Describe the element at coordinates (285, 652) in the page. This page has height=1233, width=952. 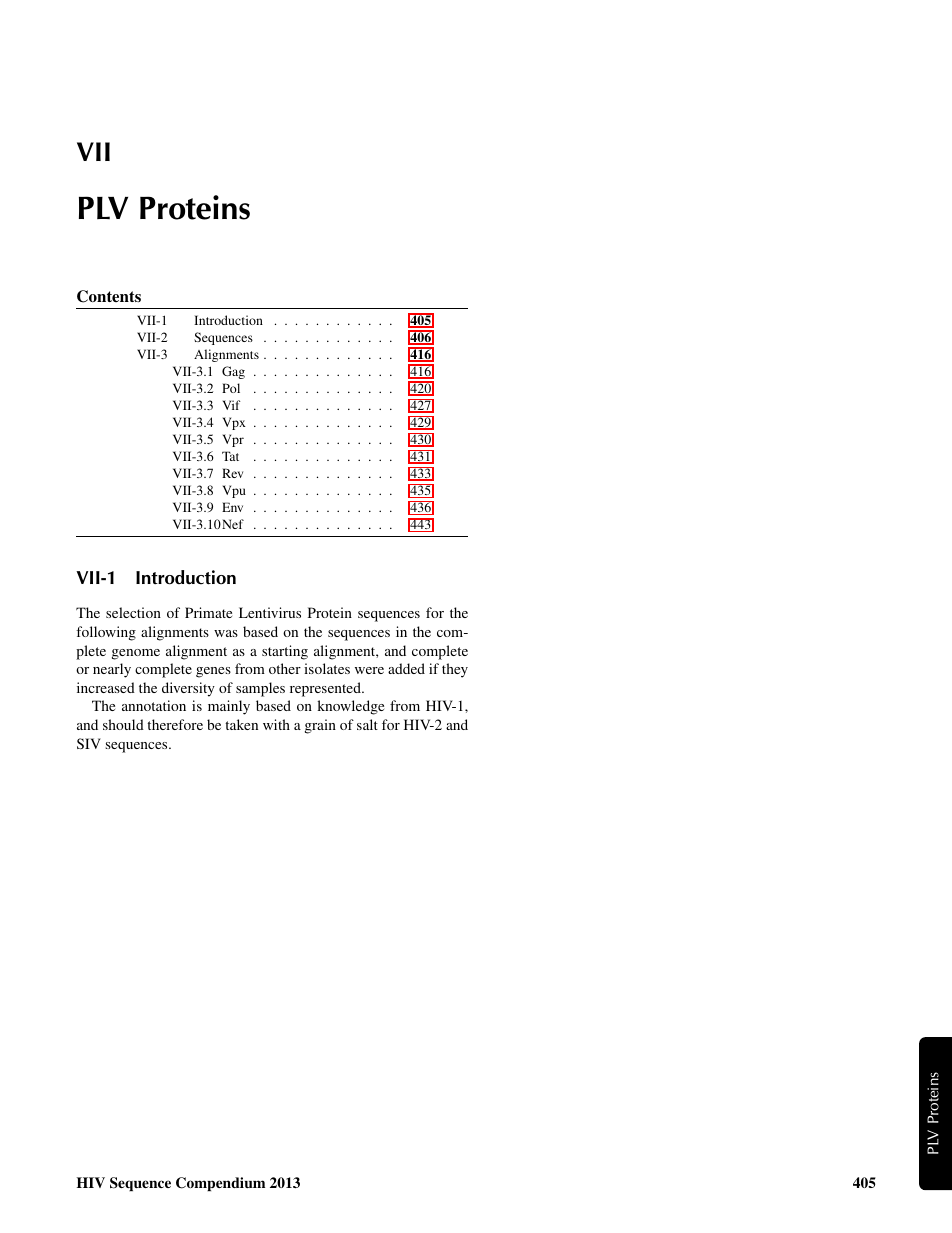
I see `starting` at that location.
